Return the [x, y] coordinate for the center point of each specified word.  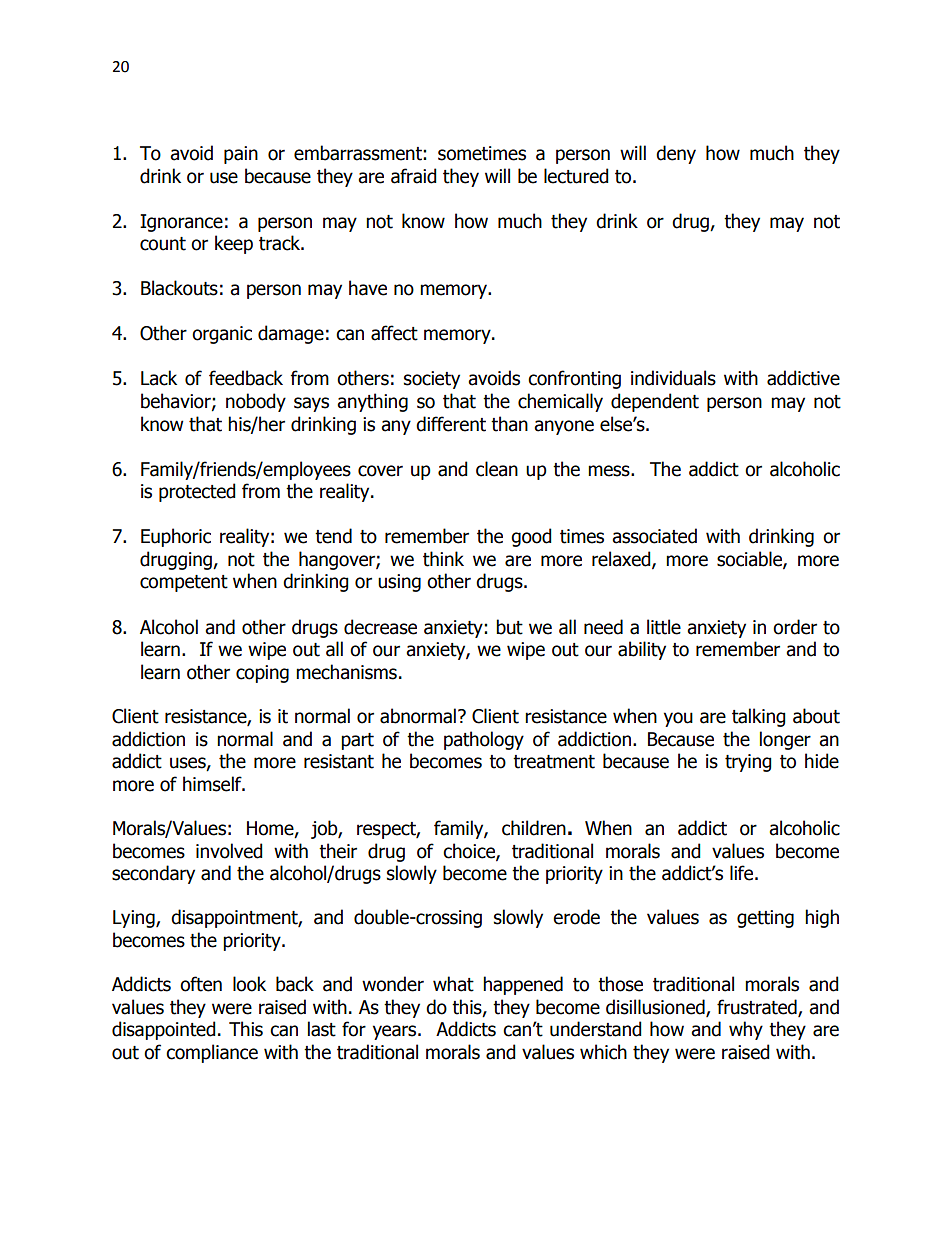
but [509, 627]
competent [184, 583]
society [432, 380]
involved [229, 851]
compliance [212, 1053]
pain [241, 155]
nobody [256, 402]
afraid [414, 176]
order [795, 627]
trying [748, 763]
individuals [673, 378]
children [534, 828]
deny [676, 154]
